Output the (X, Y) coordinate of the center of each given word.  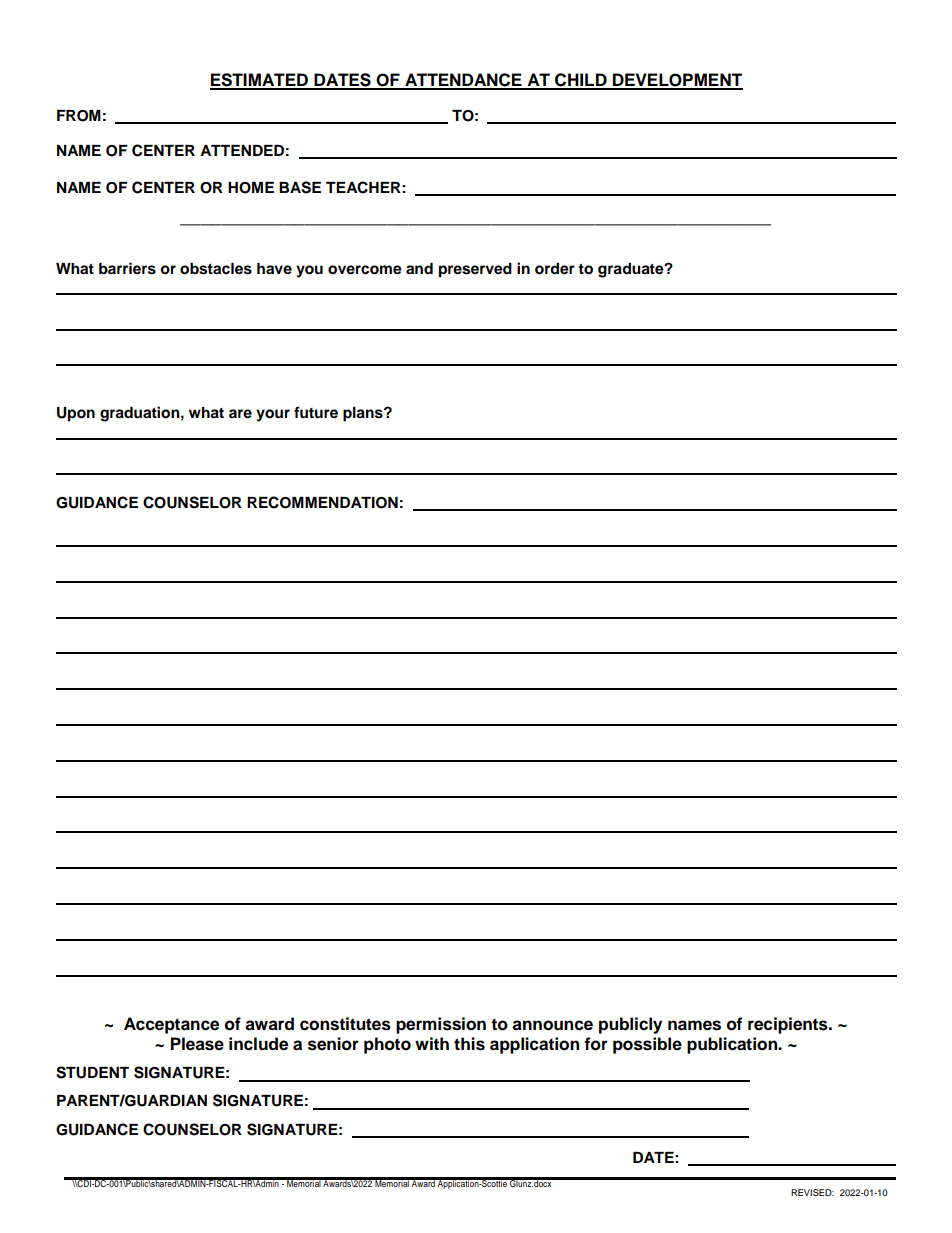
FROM (79, 116)
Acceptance (171, 1025)
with (432, 1043)
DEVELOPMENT (677, 81)
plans (364, 414)
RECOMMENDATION (322, 502)
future (316, 412)
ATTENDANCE (463, 81)
